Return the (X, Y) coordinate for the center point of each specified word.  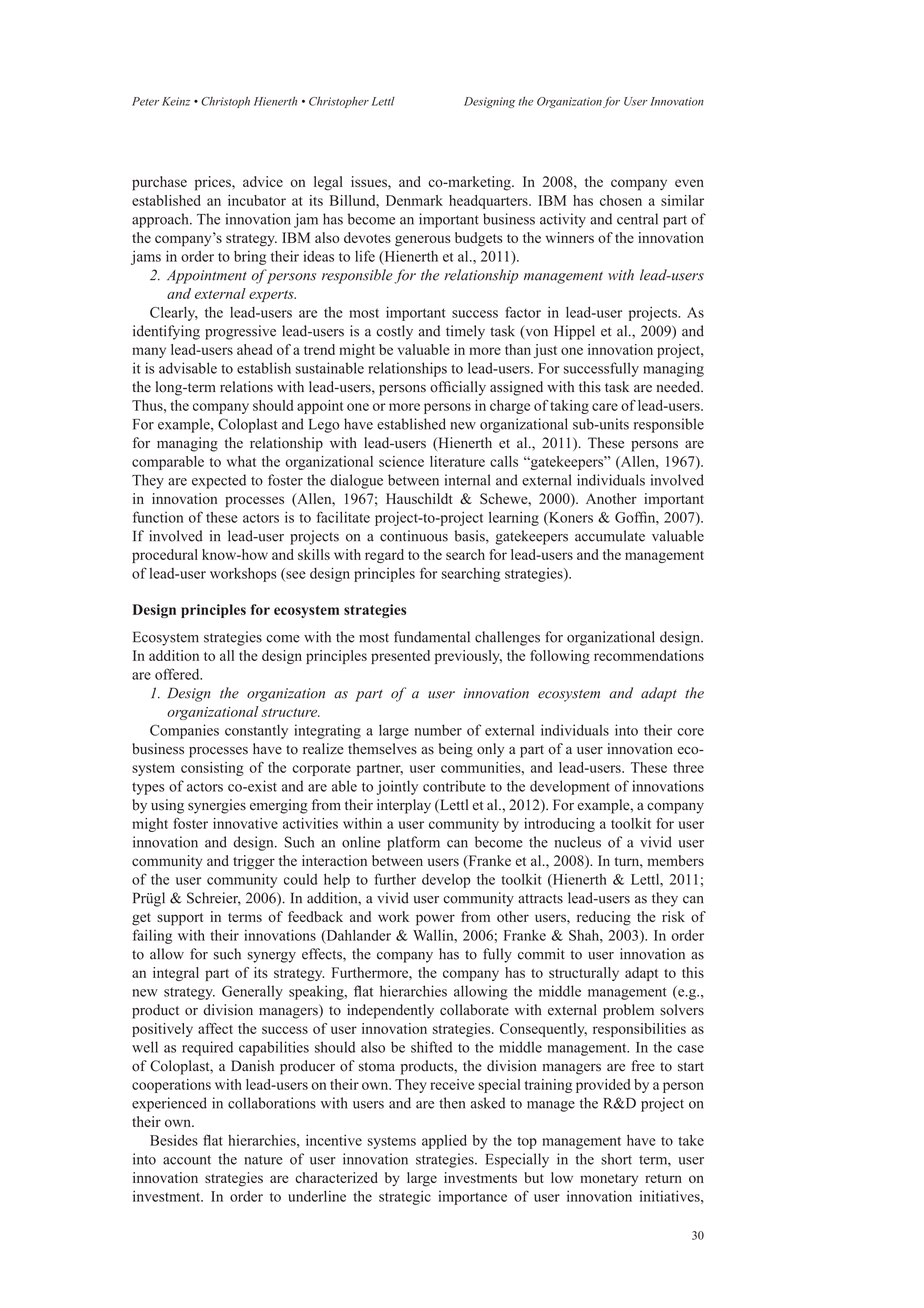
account (187, 1160)
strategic (405, 1198)
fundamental (432, 637)
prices (214, 183)
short (616, 1159)
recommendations (649, 655)
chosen (621, 200)
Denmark (414, 200)
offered (178, 674)
